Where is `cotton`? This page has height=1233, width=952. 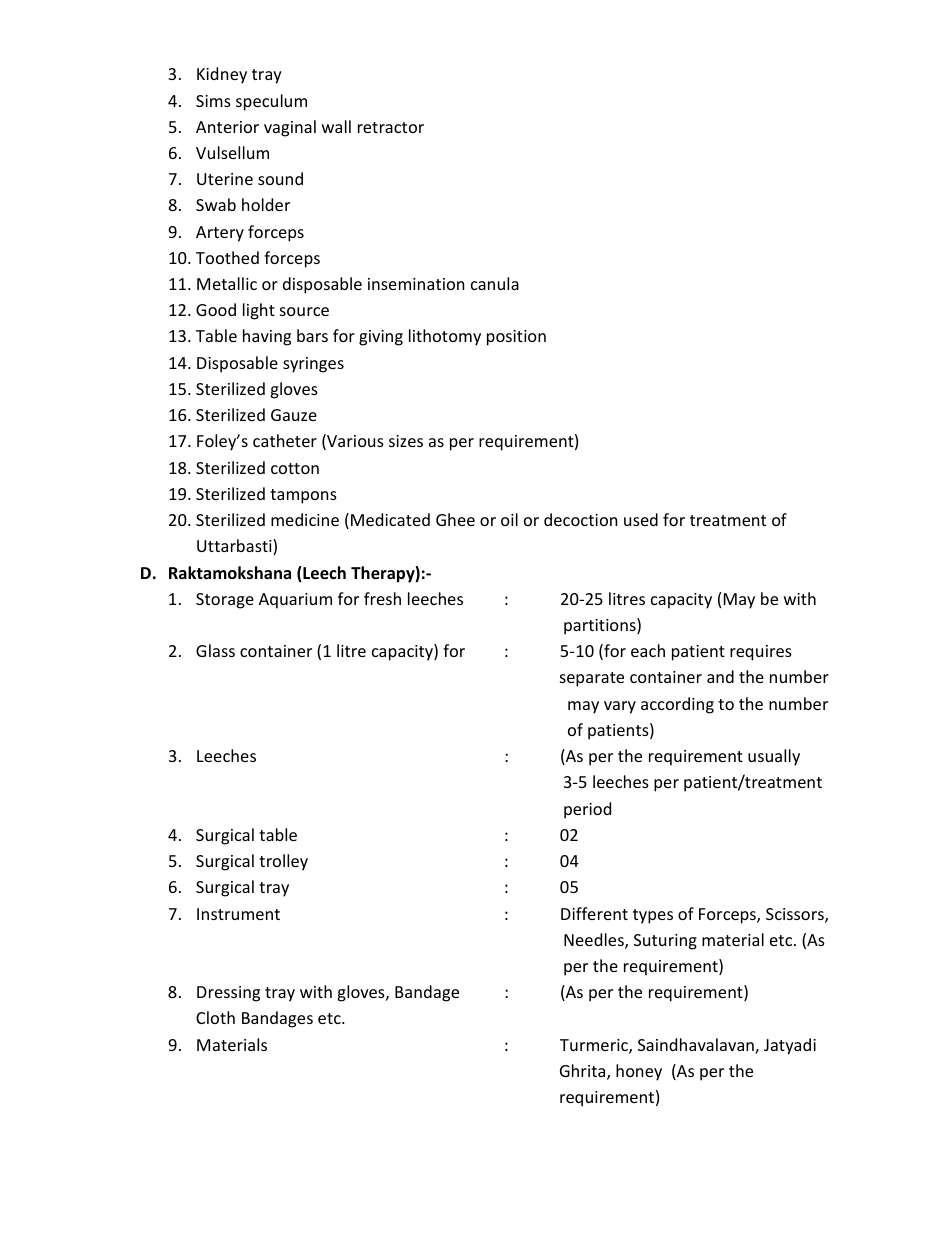 cotton is located at coordinates (295, 468).
